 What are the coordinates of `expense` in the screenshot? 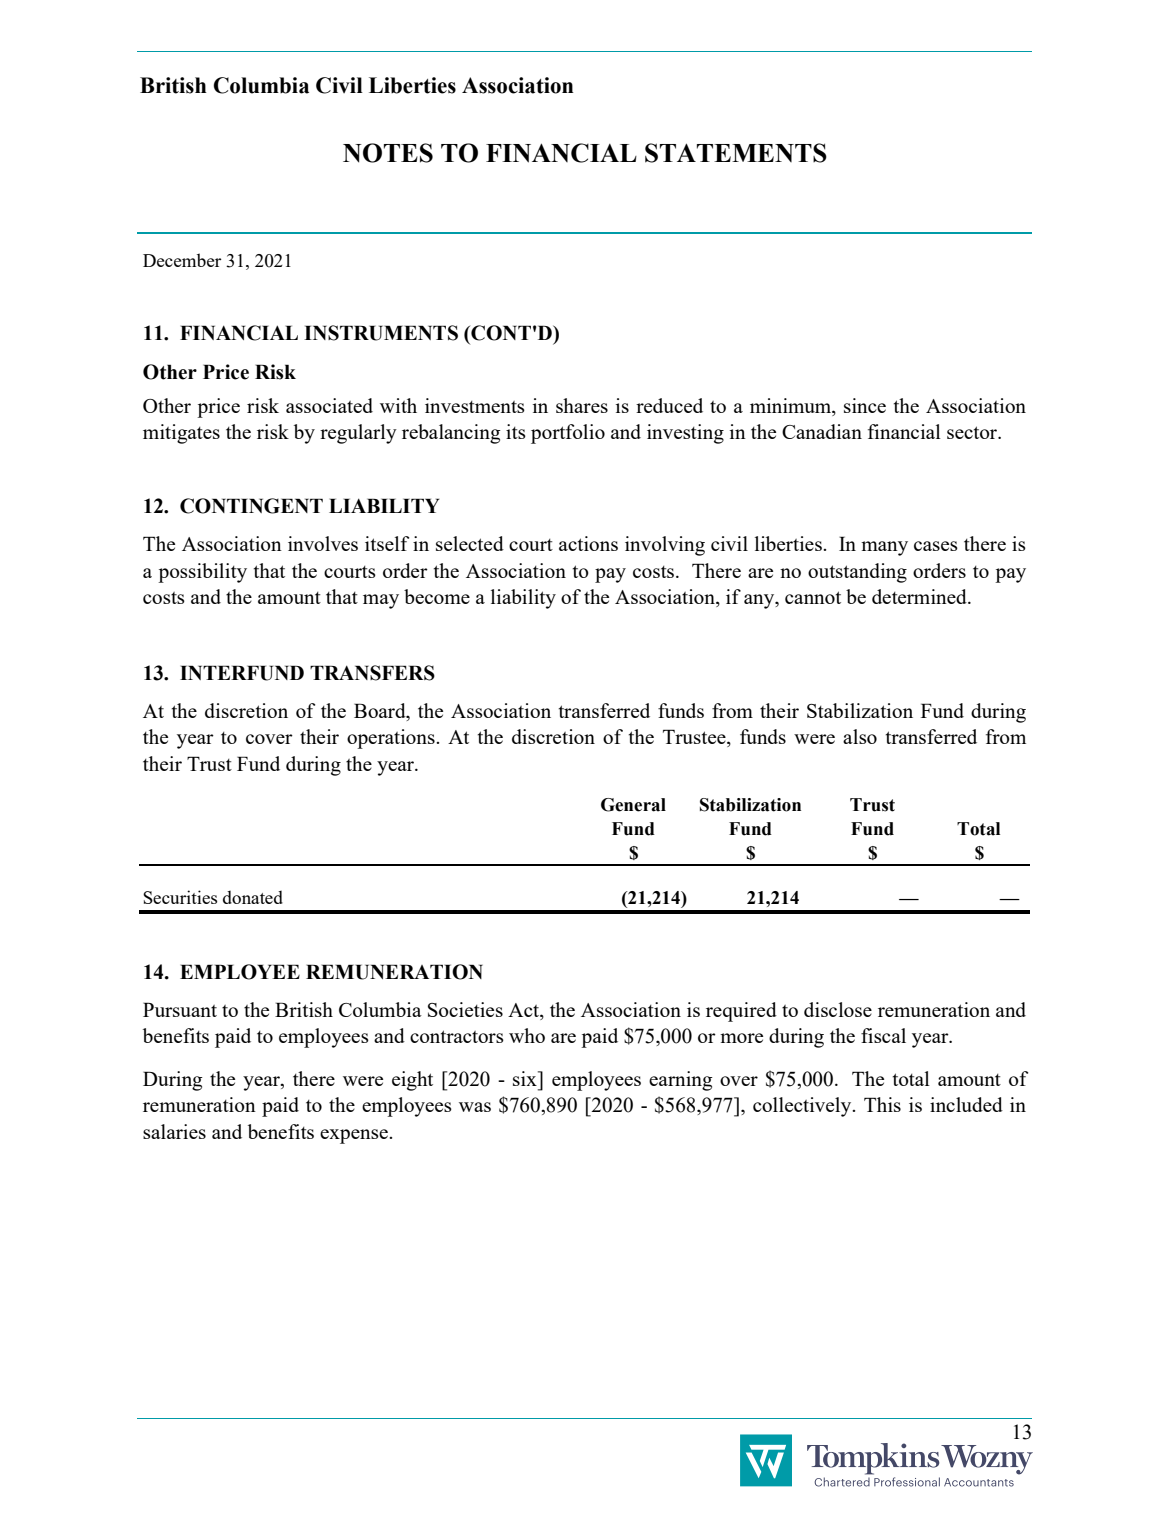 It's located at (355, 1136).
